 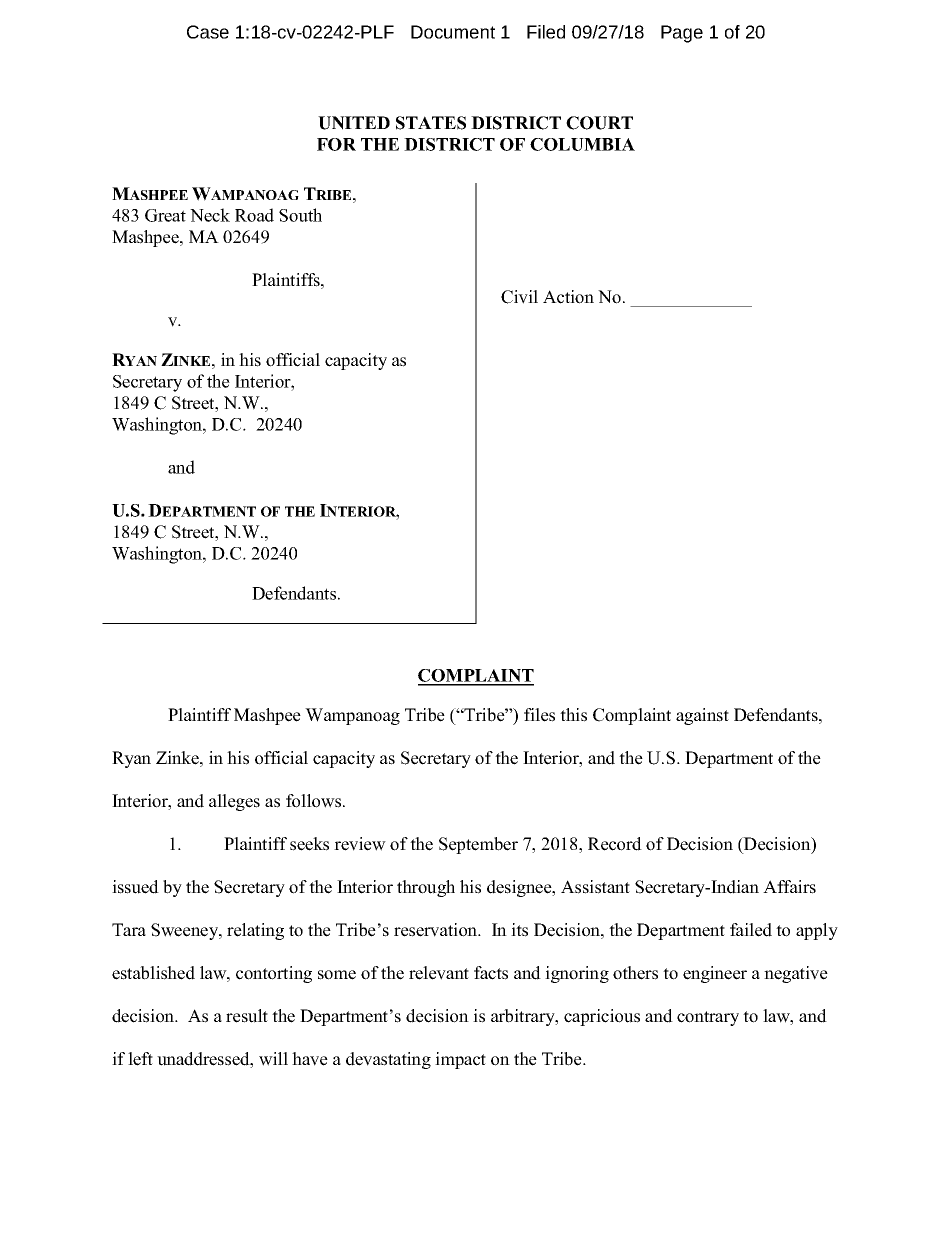 What do you see at coordinates (453, 32) in the image?
I see `Document` at bounding box center [453, 32].
